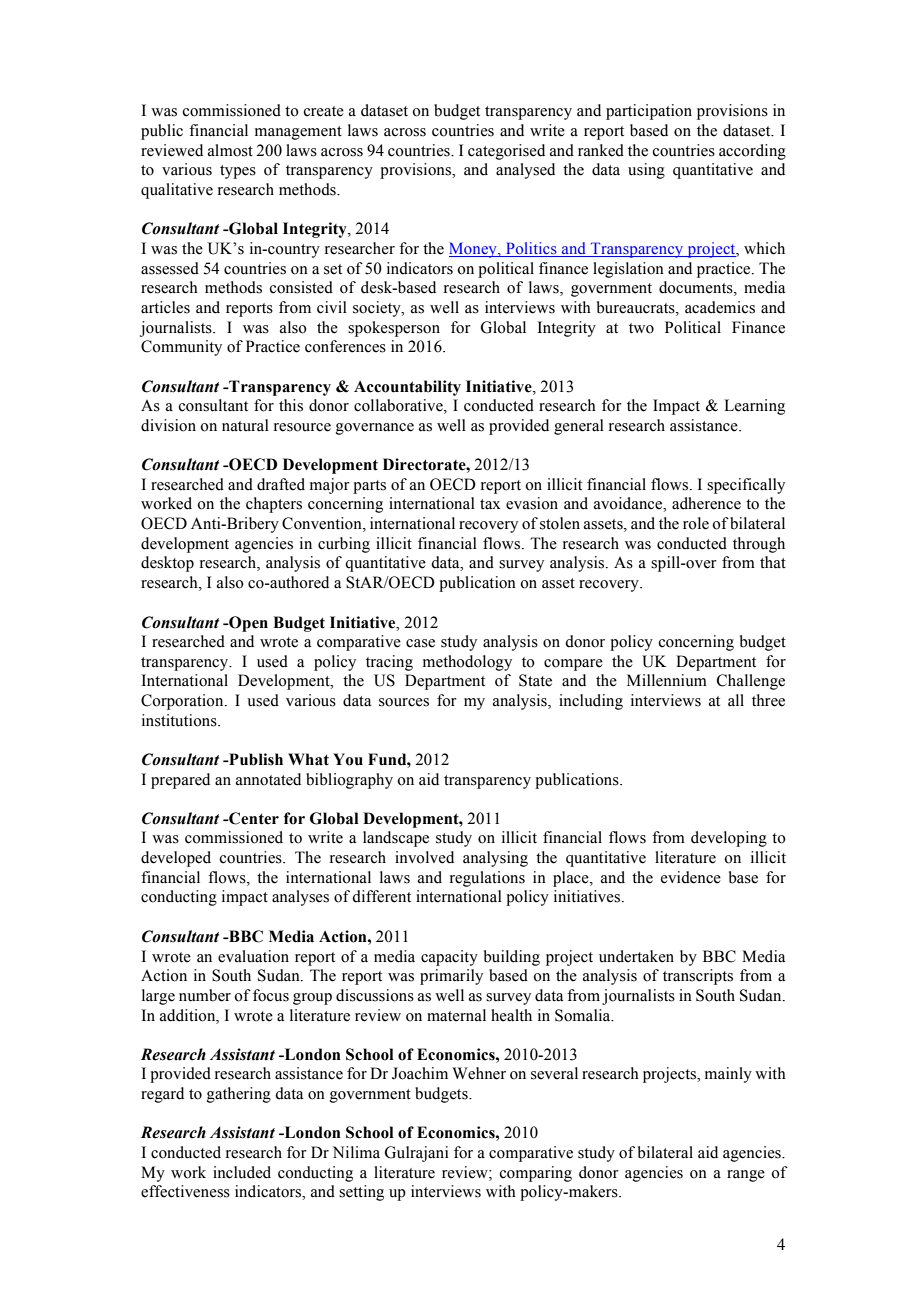  What do you see at coordinates (242, 1172) in the screenshot?
I see `included` at bounding box center [242, 1172].
